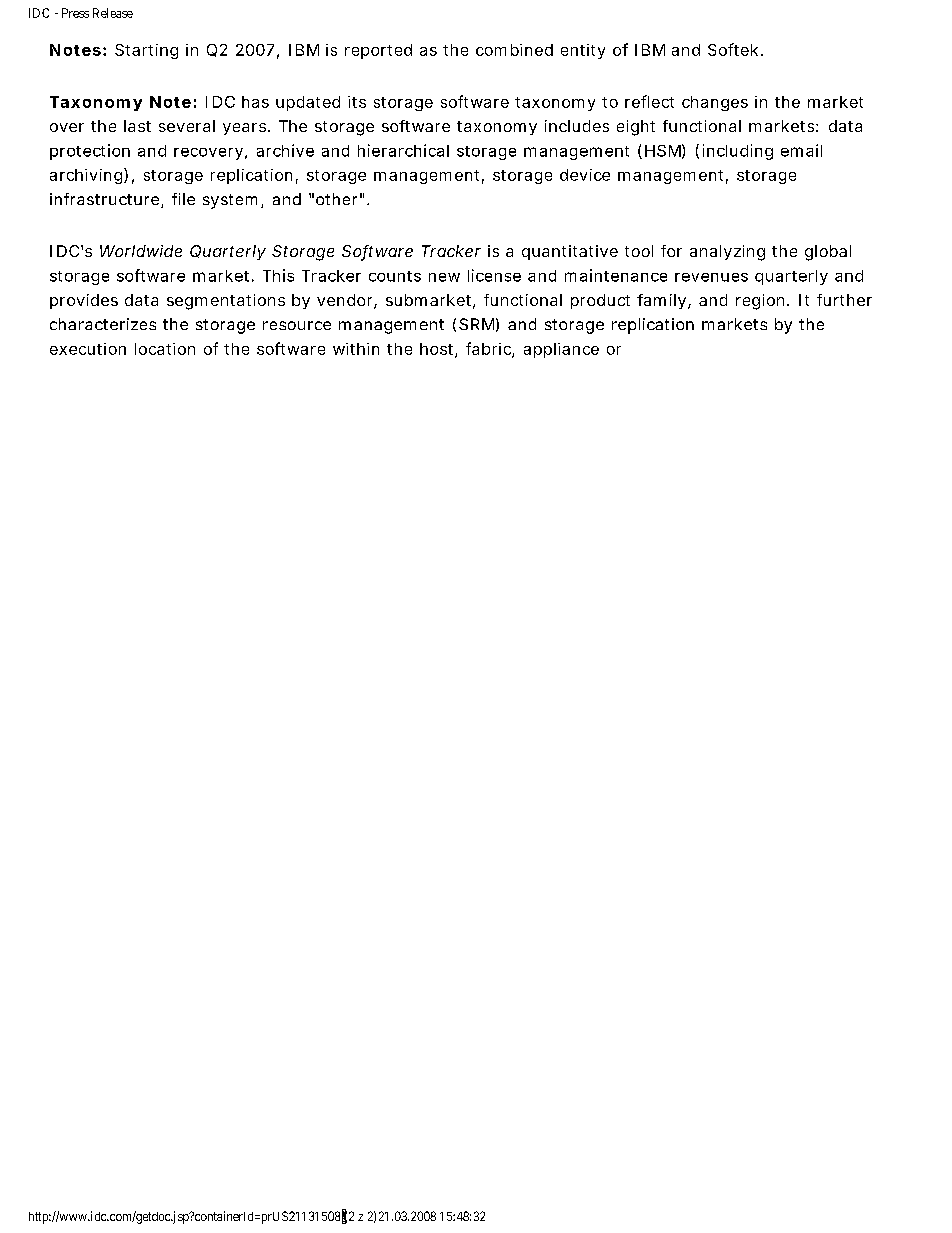 This screenshot has width=952, height=1233. What do you see at coordinates (183, 199) in the screenshot?
I see `file` at bounding box center [183, 199].
